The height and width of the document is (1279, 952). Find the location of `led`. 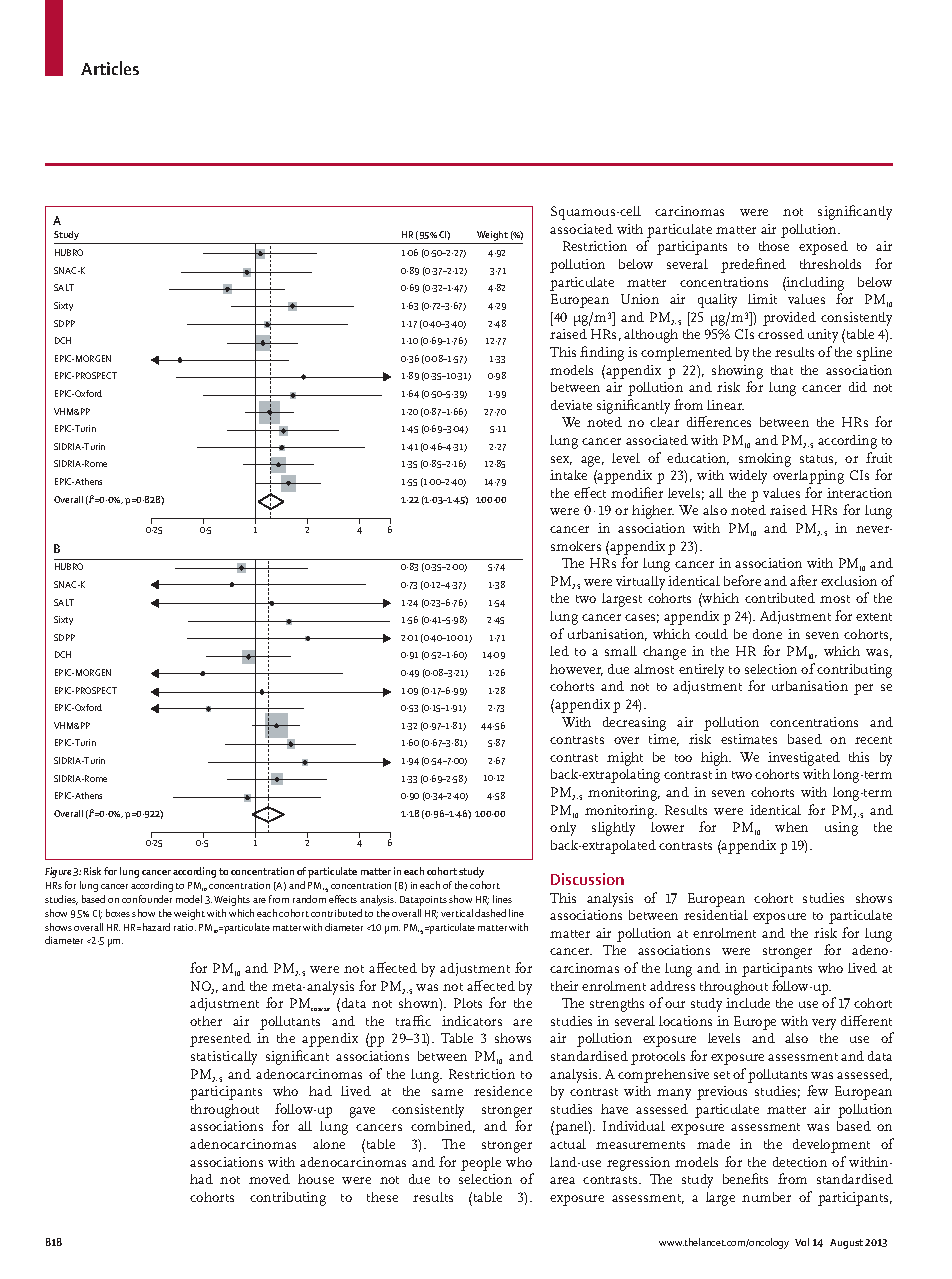

led is located at coordinates (559, 651).
